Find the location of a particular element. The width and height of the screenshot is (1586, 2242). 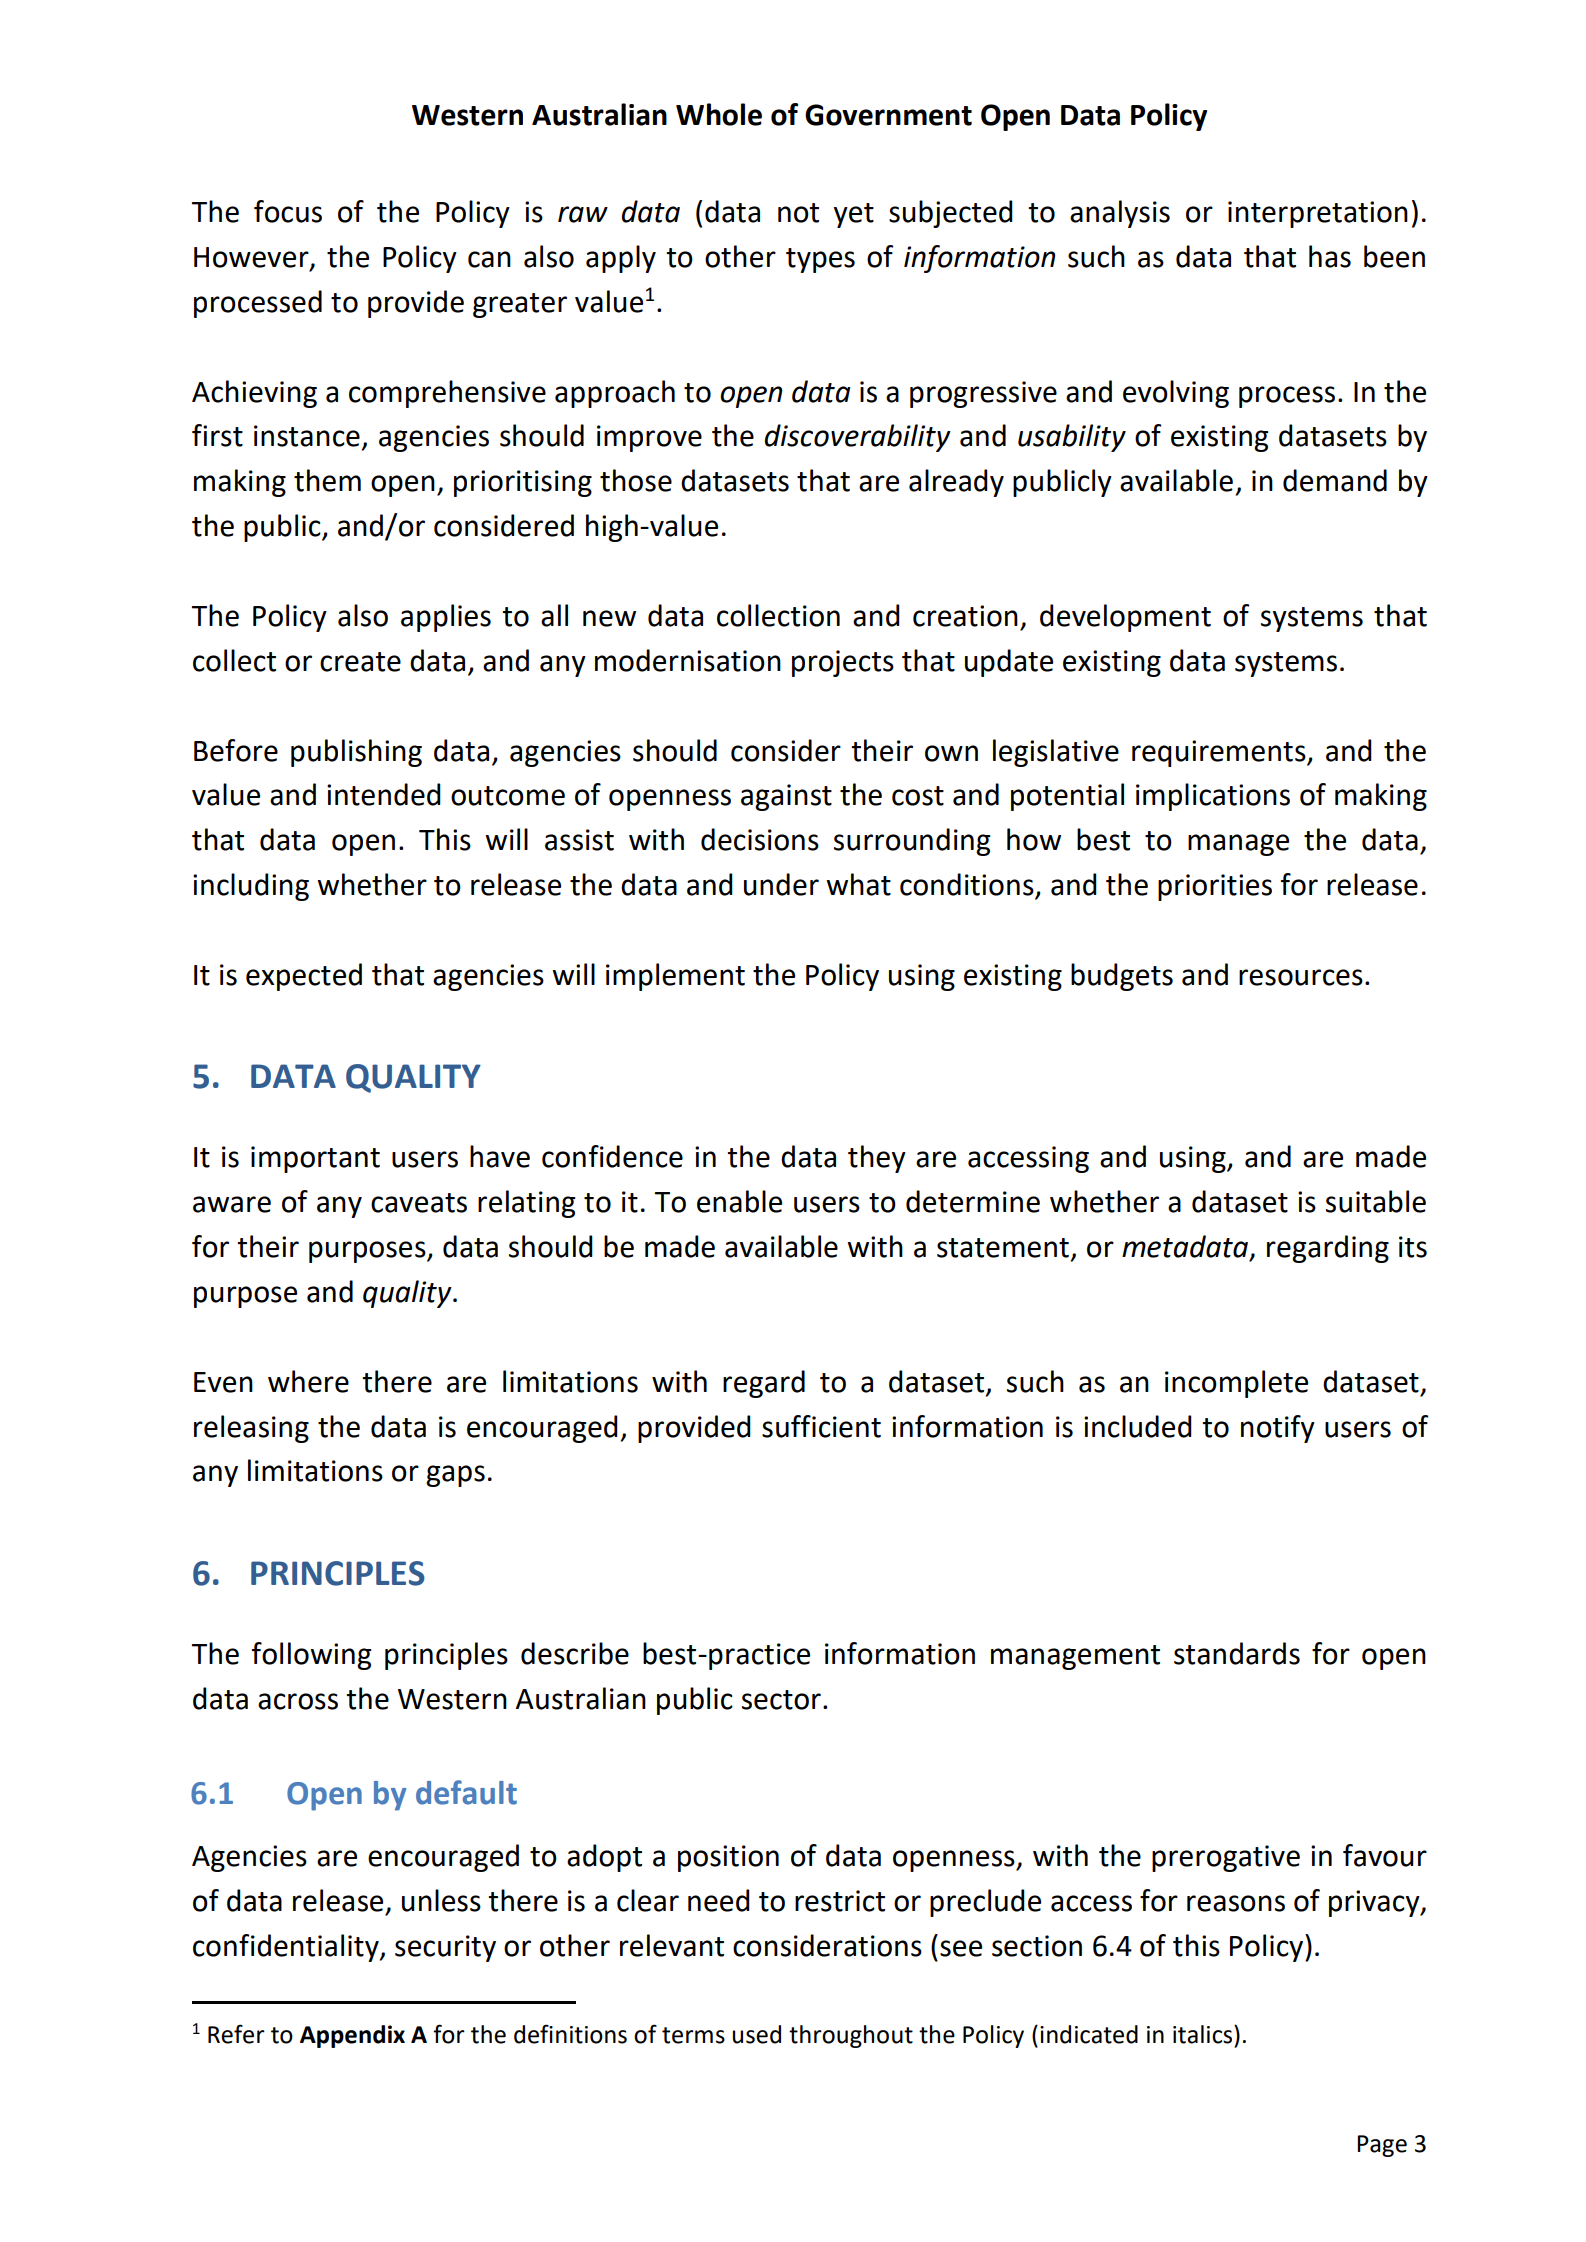

focus is located at coordinates (288, 211).
